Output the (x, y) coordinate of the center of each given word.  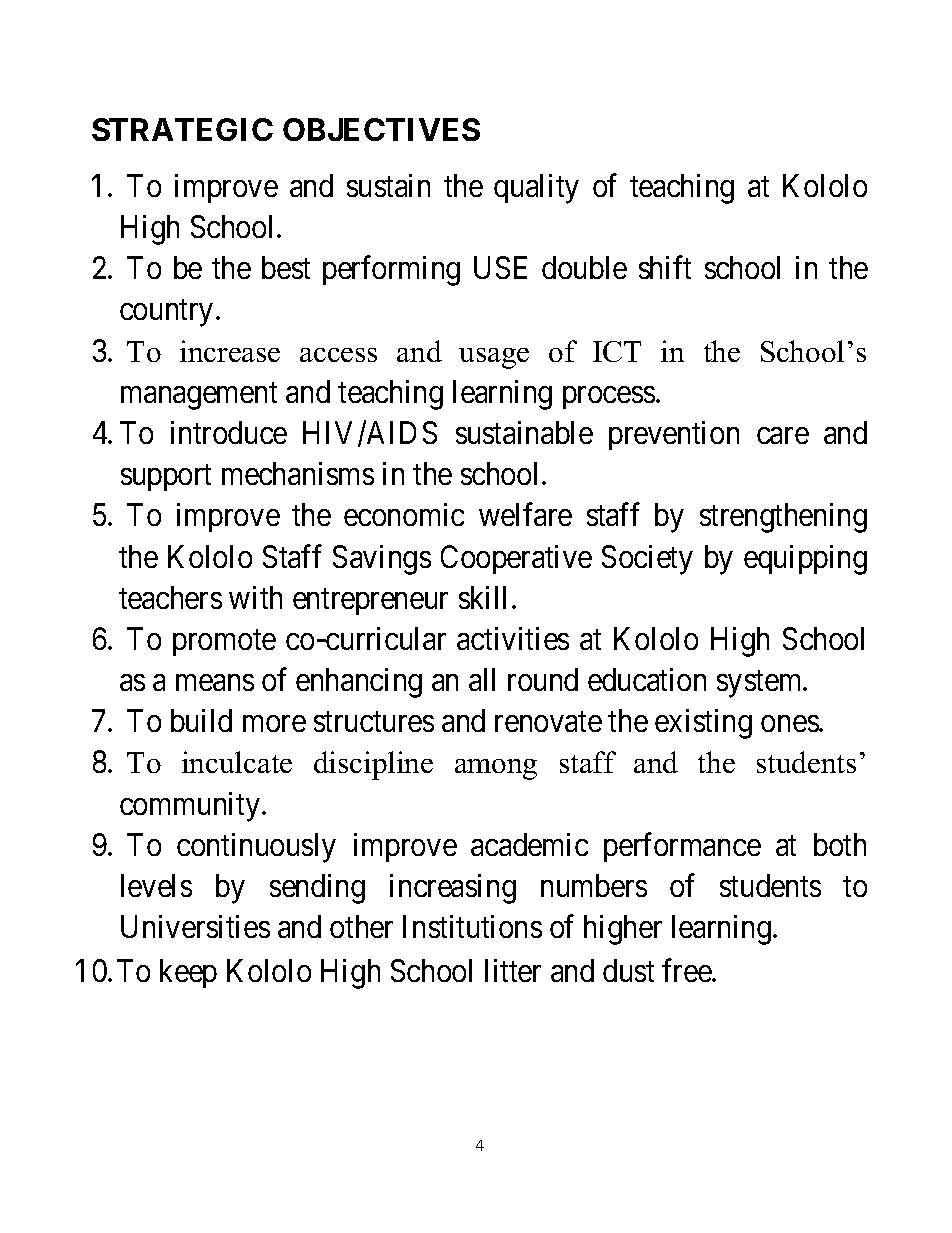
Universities (195, 926)
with (255, 597)
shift (665, 267)
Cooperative (516, 559)
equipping (805, 560)
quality (536, 189)
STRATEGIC (182, 129)
